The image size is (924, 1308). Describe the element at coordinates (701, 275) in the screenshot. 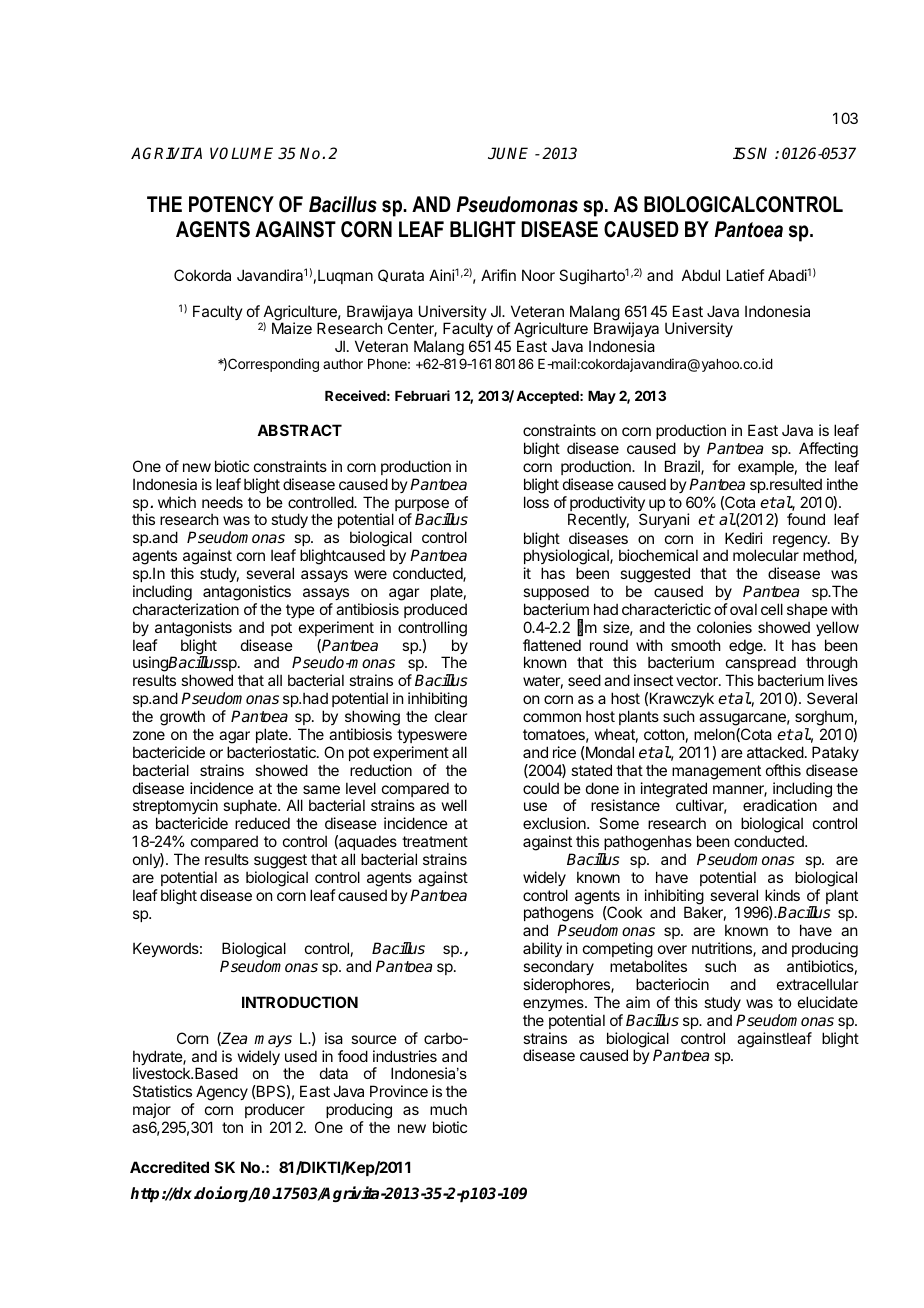

I see `Abdul` at that location.
